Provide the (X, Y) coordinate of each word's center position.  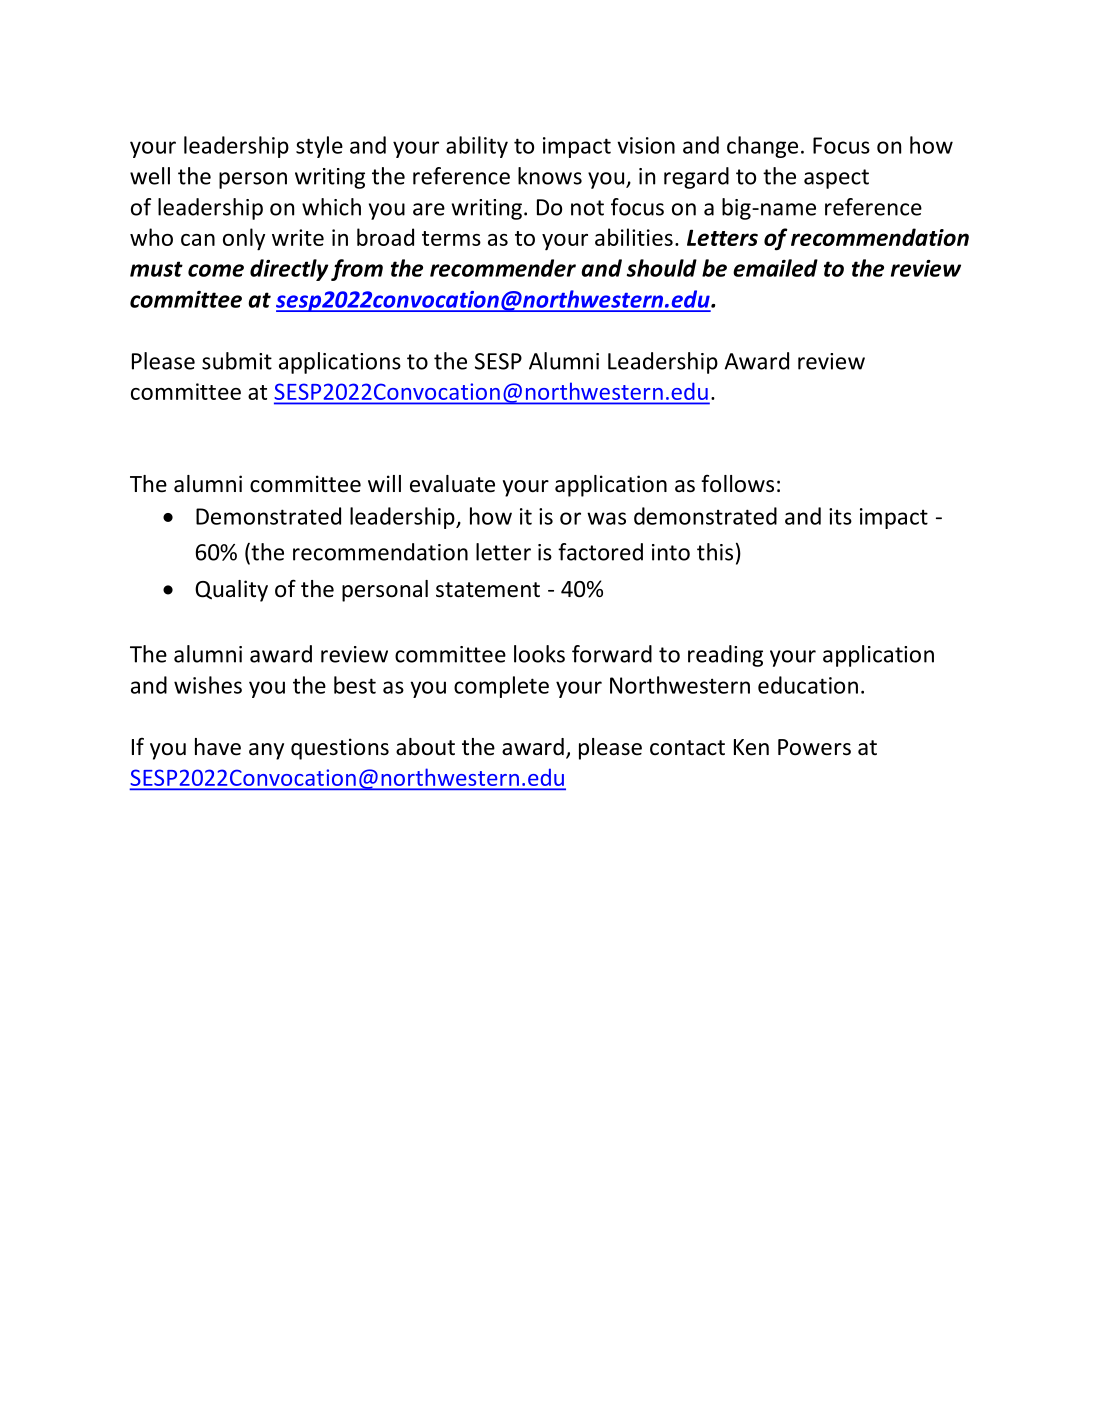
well (150, 176)
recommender (503, 268)
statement (488, 590)
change (762, 147)
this (715, 552)
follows (737, 483)
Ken (751, 747)
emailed (775, 268)
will (384, 483)
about (425, 747)
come (216, 270)
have (218, 747)
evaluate (452, 484)
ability (477, 147)
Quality (231, 591)
